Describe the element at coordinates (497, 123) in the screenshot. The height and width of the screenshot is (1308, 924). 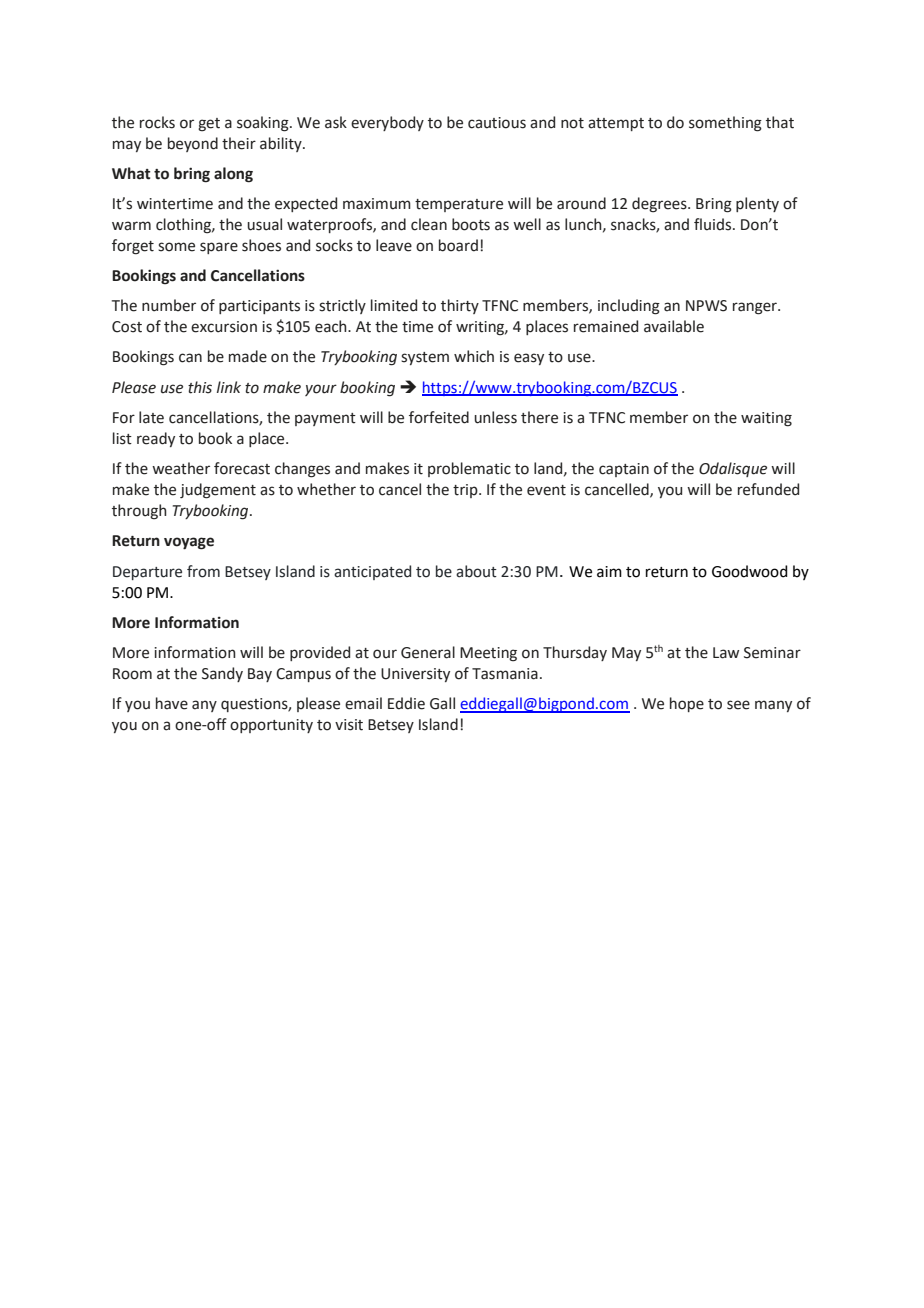
I see `cautious` at that location.
